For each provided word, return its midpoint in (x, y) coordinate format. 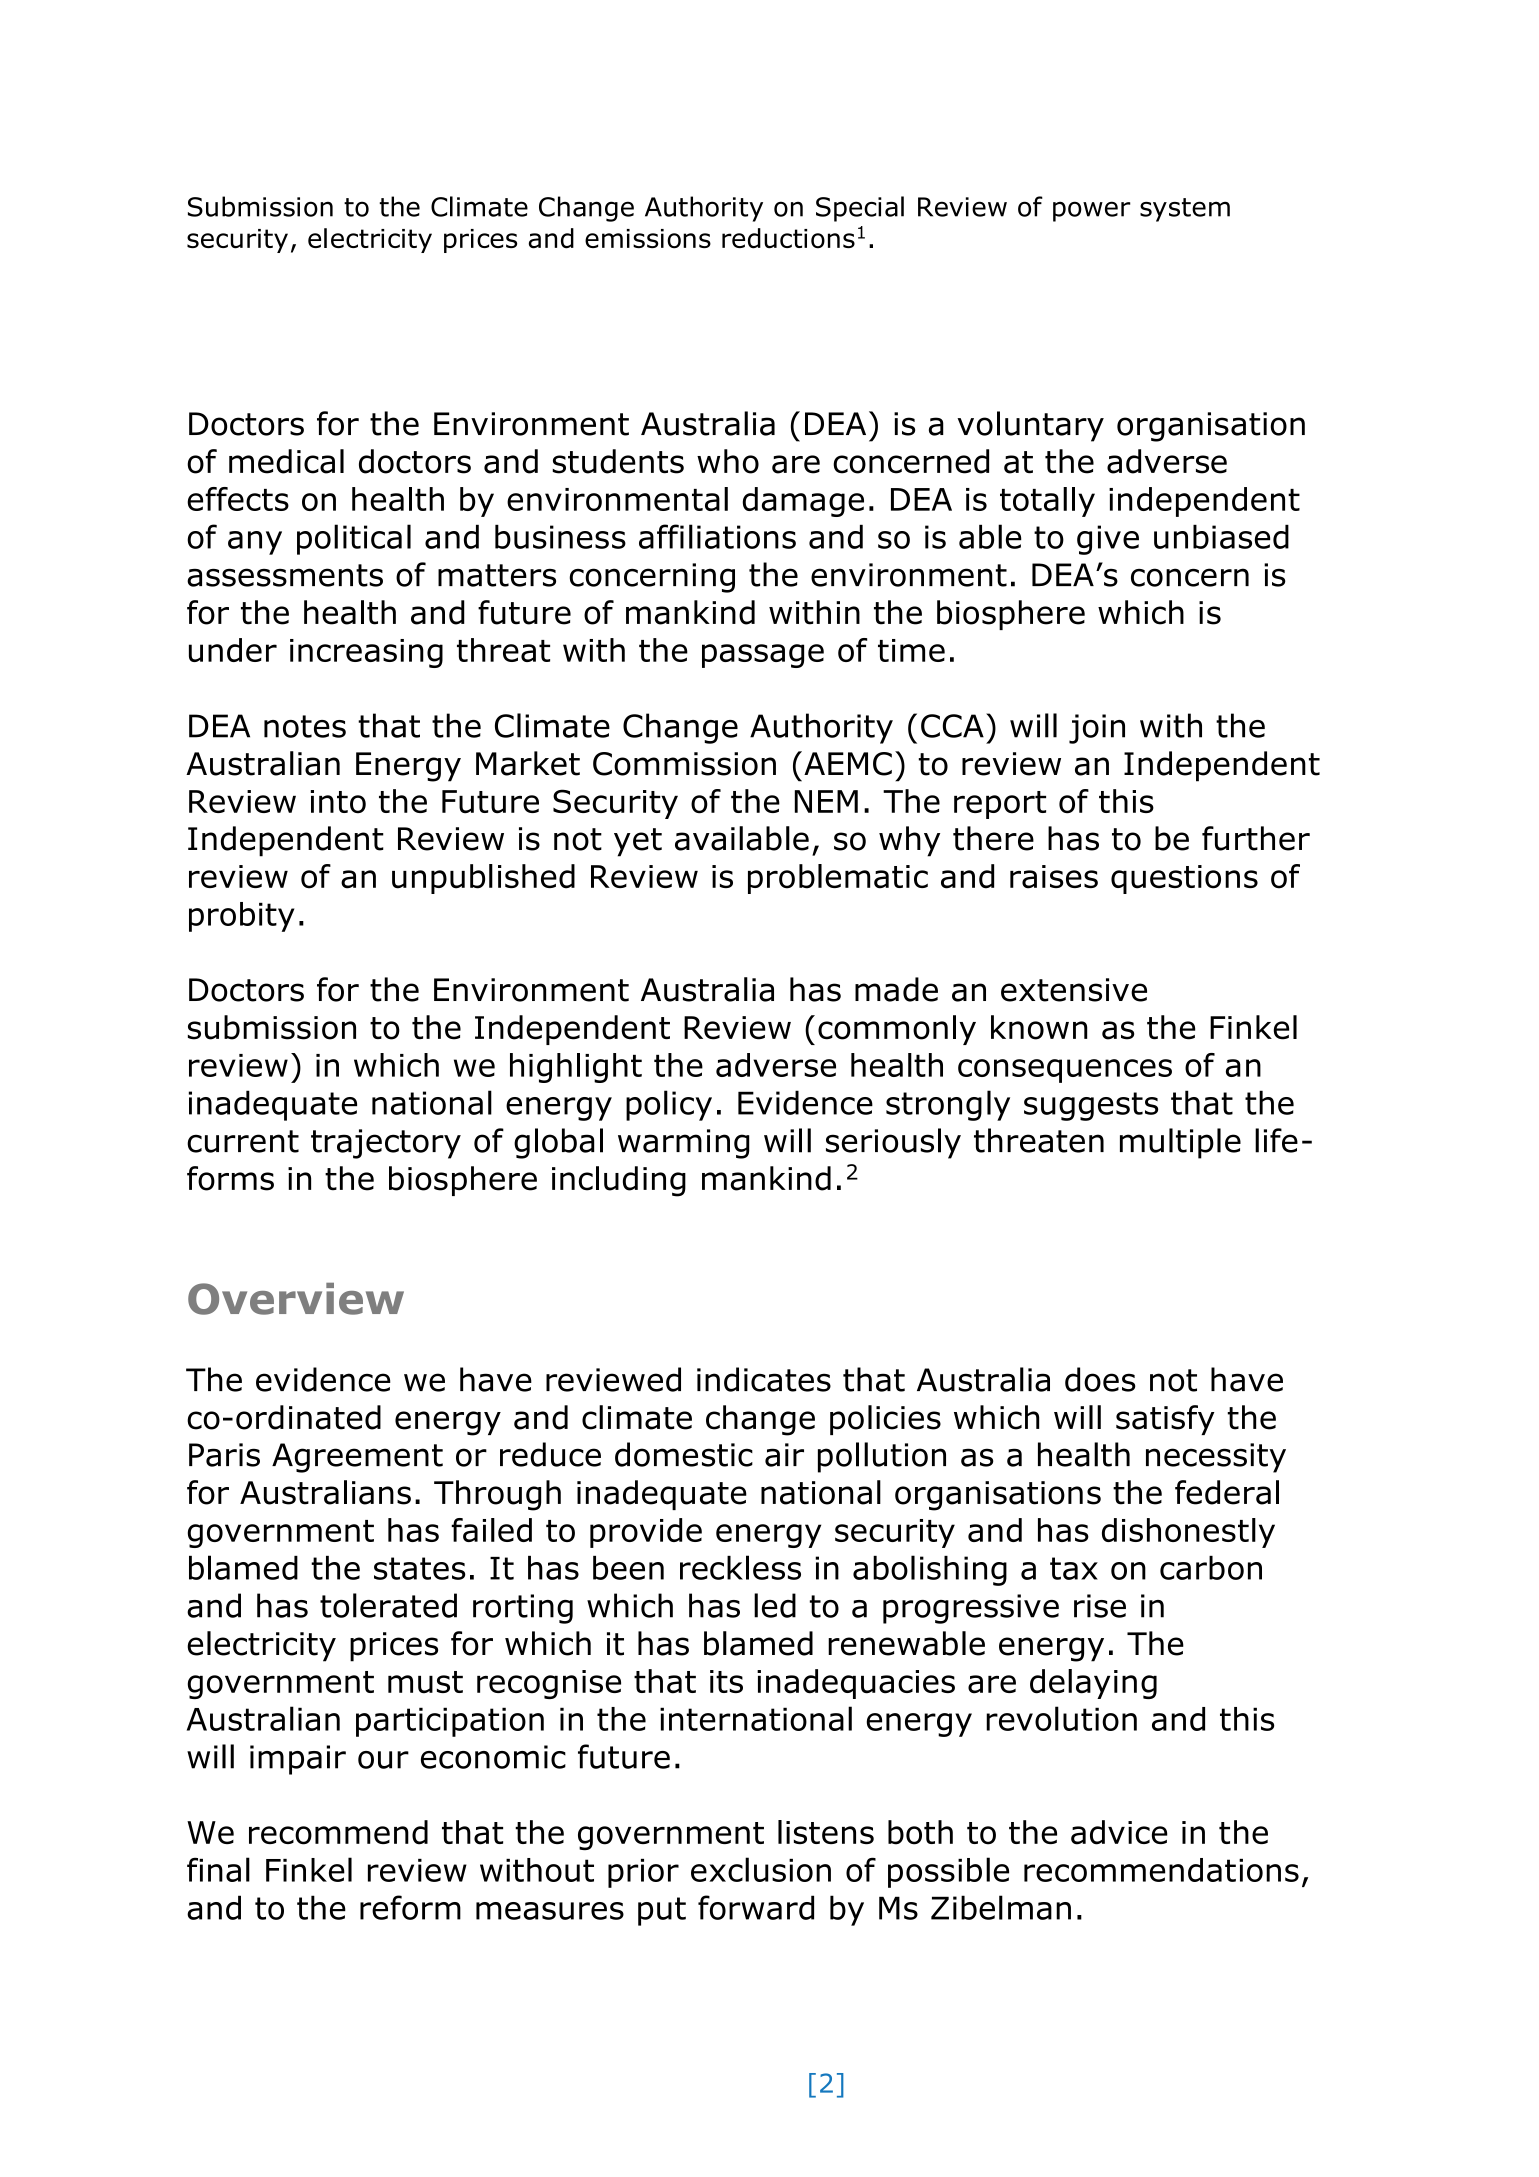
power (1092, 211)
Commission (684, 764)
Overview (296, 1299)
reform (410, 1907)
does (1100, 1379)
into (338, 802)
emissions (648, 239)
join (1097, 729)
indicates (764, 1379)
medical (286, 461)
